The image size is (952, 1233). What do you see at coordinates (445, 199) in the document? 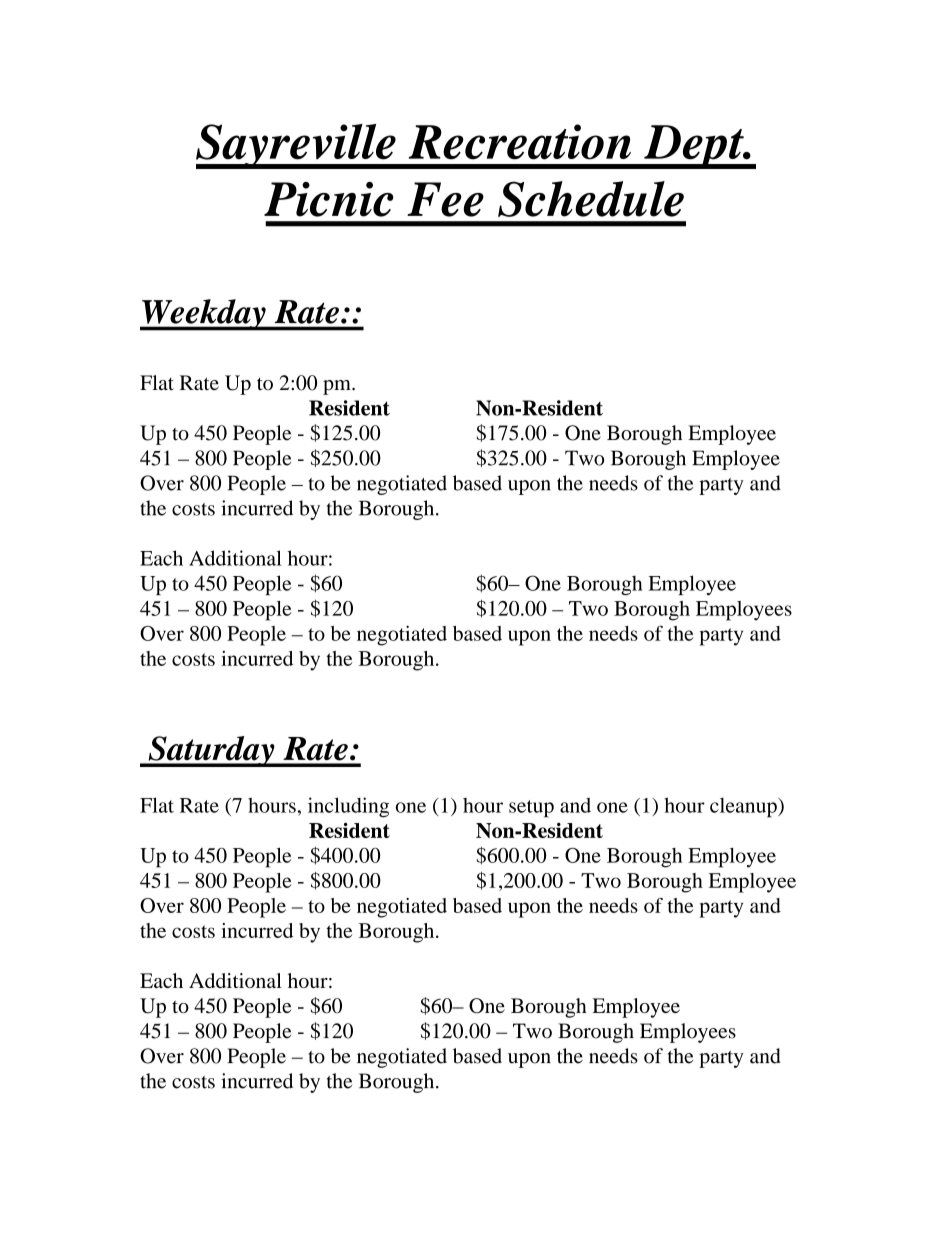
I see `Fee` at bounding box center [445, 199].
